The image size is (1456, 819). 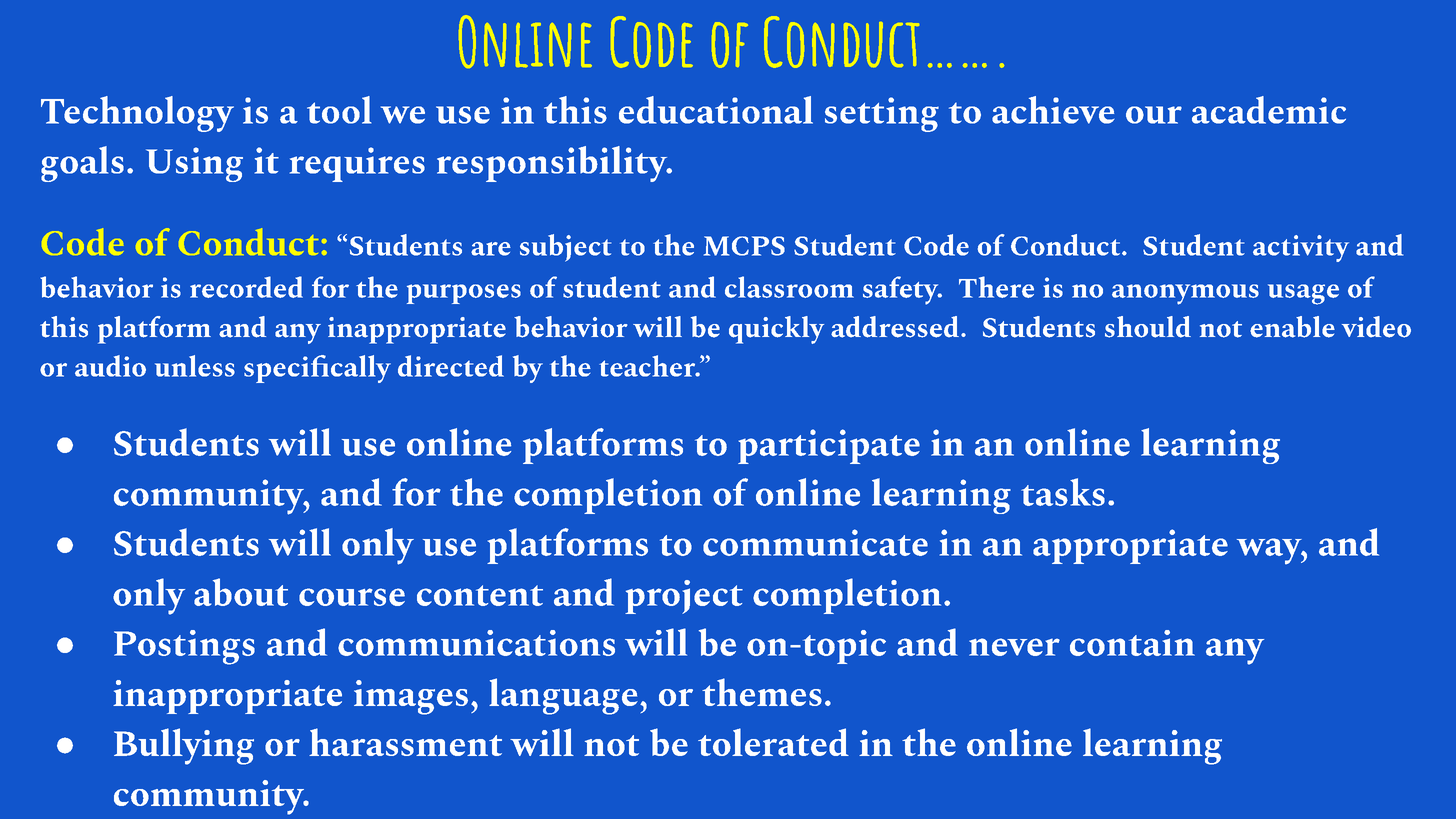 What do you see at coordinates (1269, 110) in the screenshot?
I see `academic` at bounding box center [1269, 110].
